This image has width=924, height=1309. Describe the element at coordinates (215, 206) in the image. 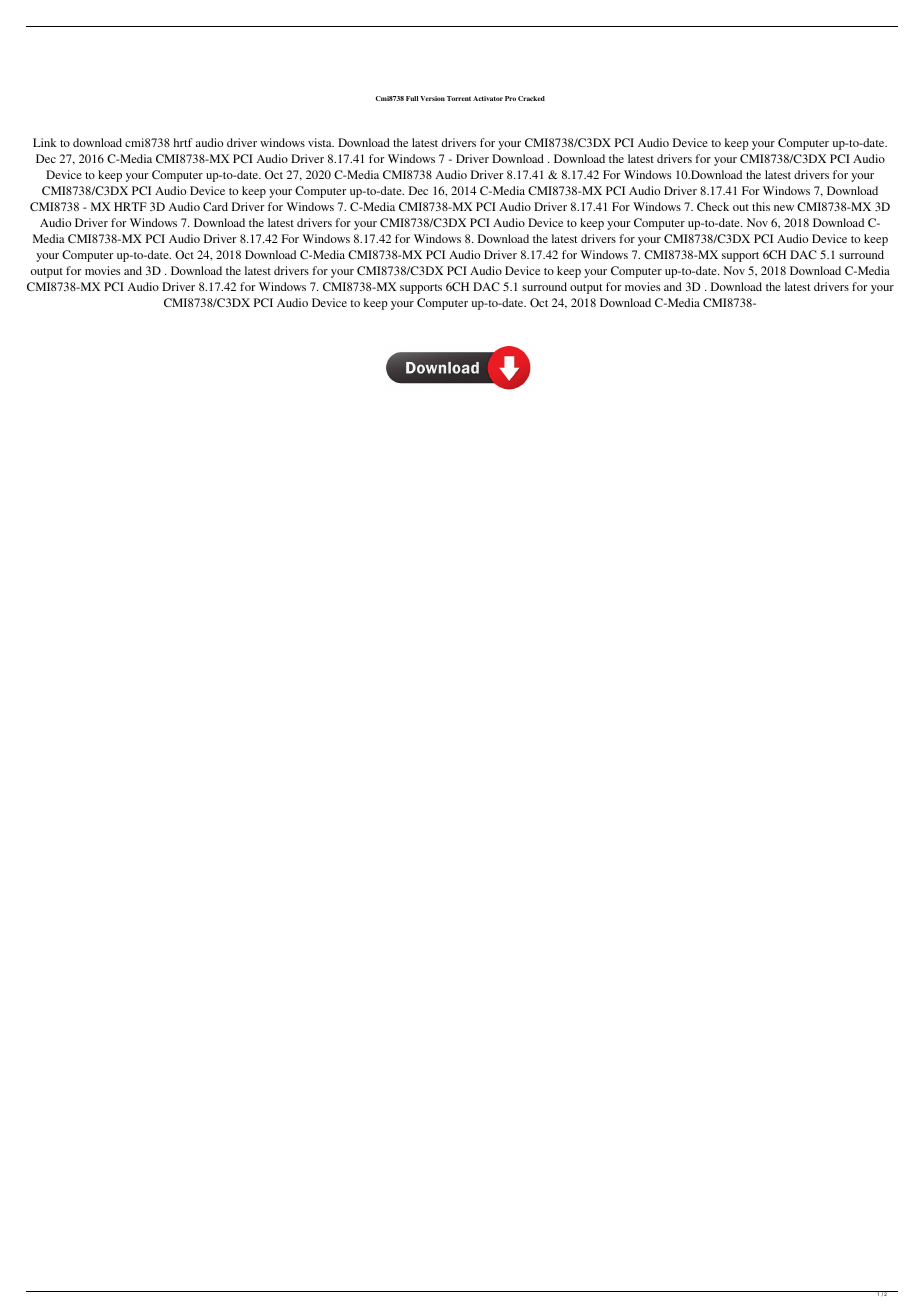

I see `Card` at that location.
